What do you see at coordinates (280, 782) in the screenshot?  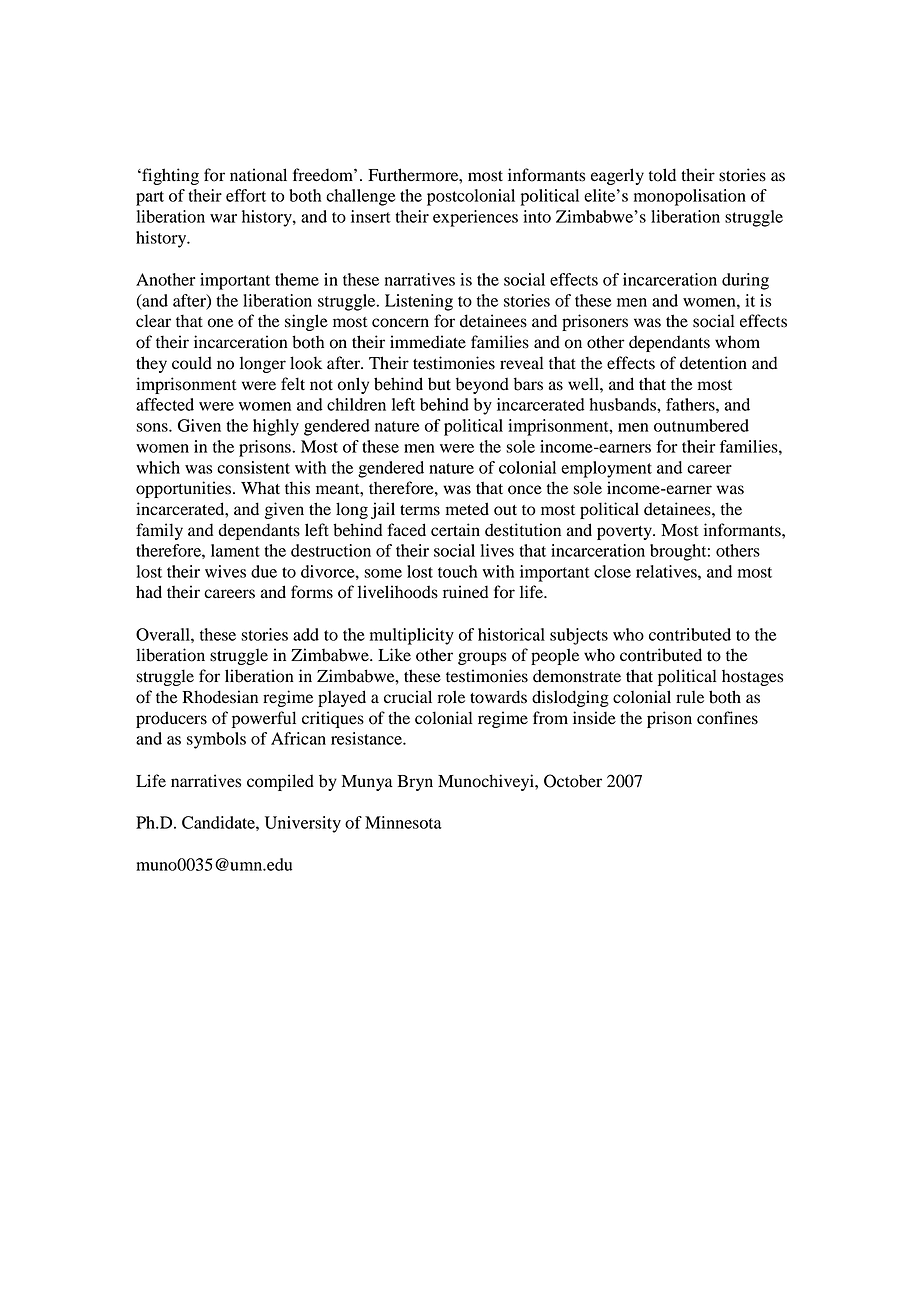 I see `compiled` at bounding box center [280, 782].
